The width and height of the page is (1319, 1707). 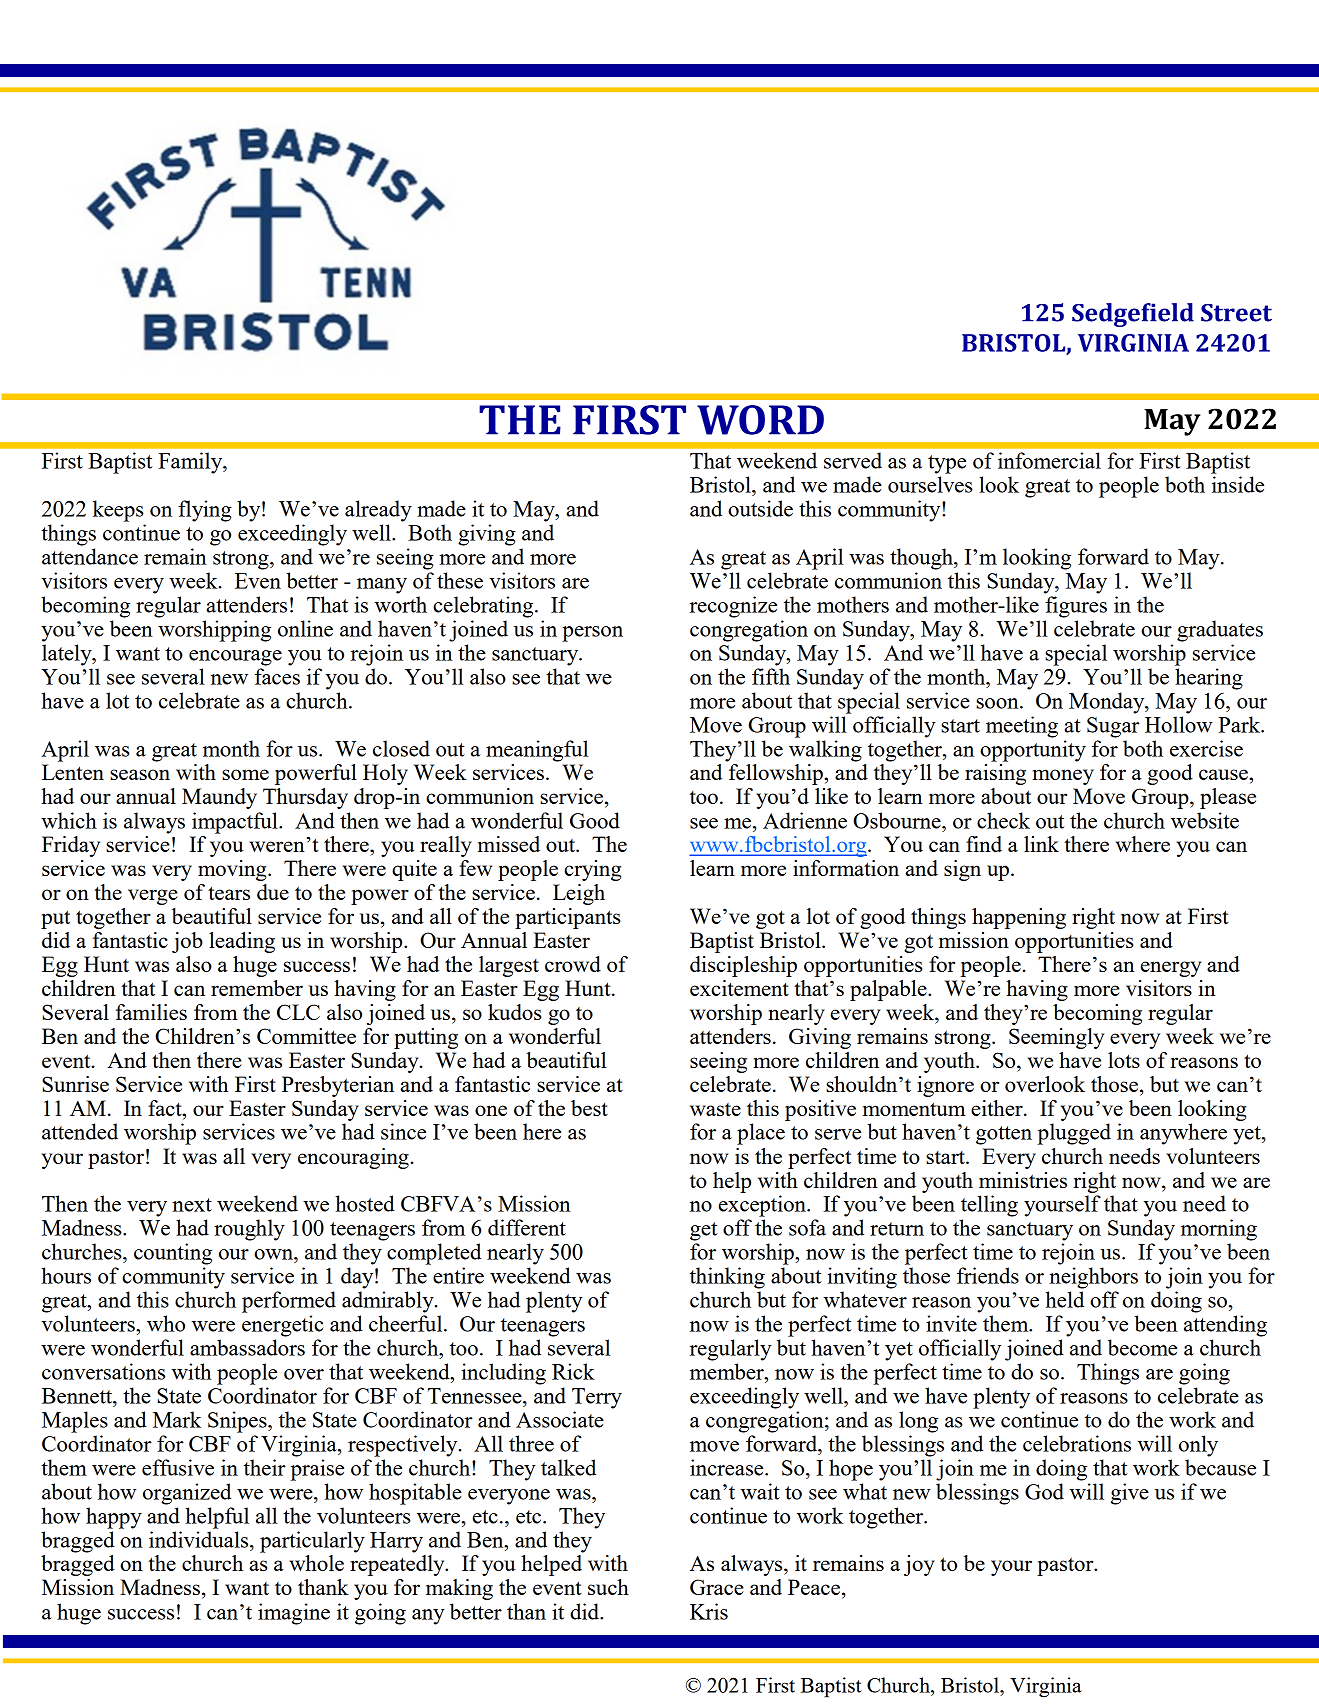 I want to click on such, so click(x=608, y=1587).
